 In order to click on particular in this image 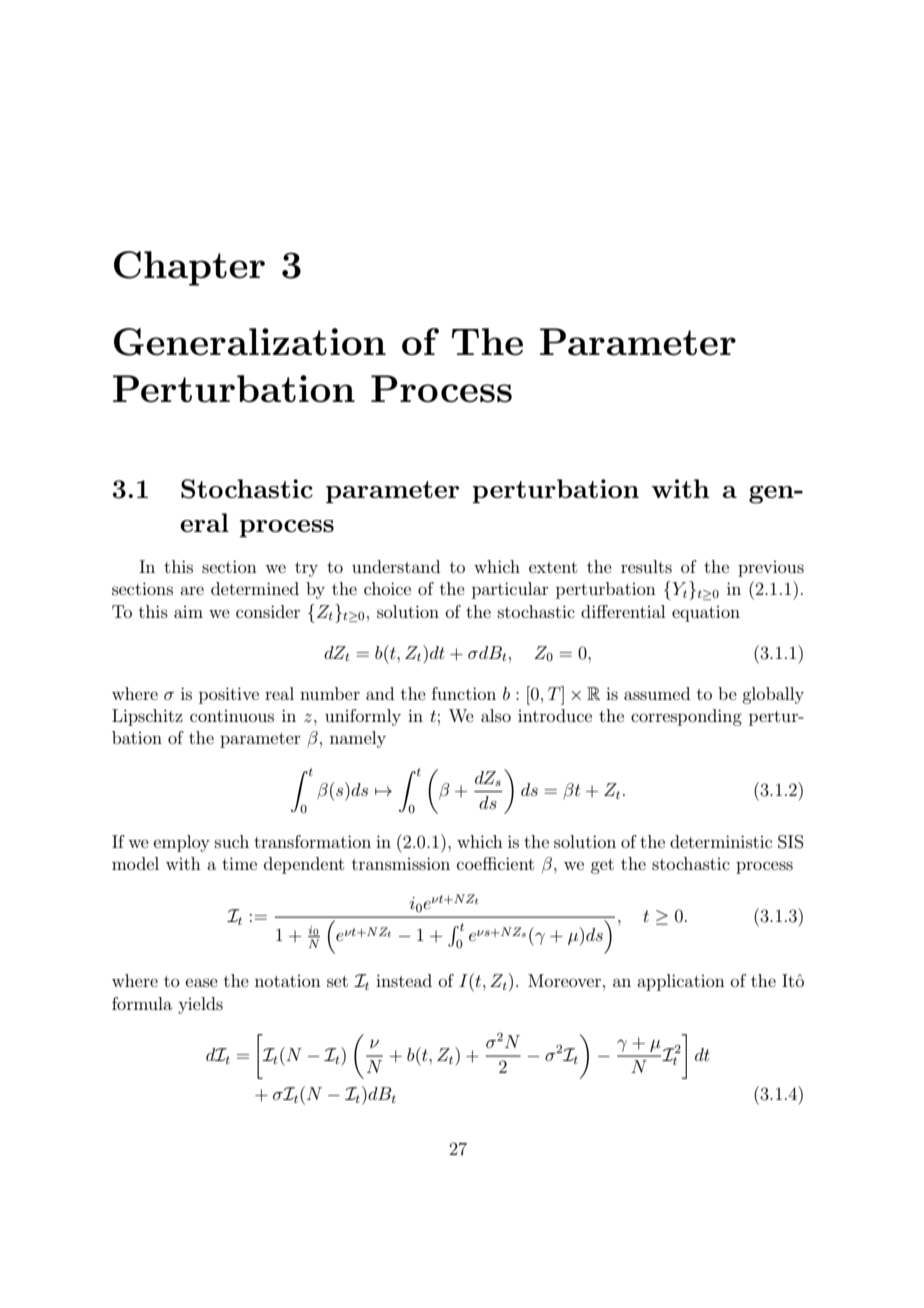, I will do `click(510, 590)`.
